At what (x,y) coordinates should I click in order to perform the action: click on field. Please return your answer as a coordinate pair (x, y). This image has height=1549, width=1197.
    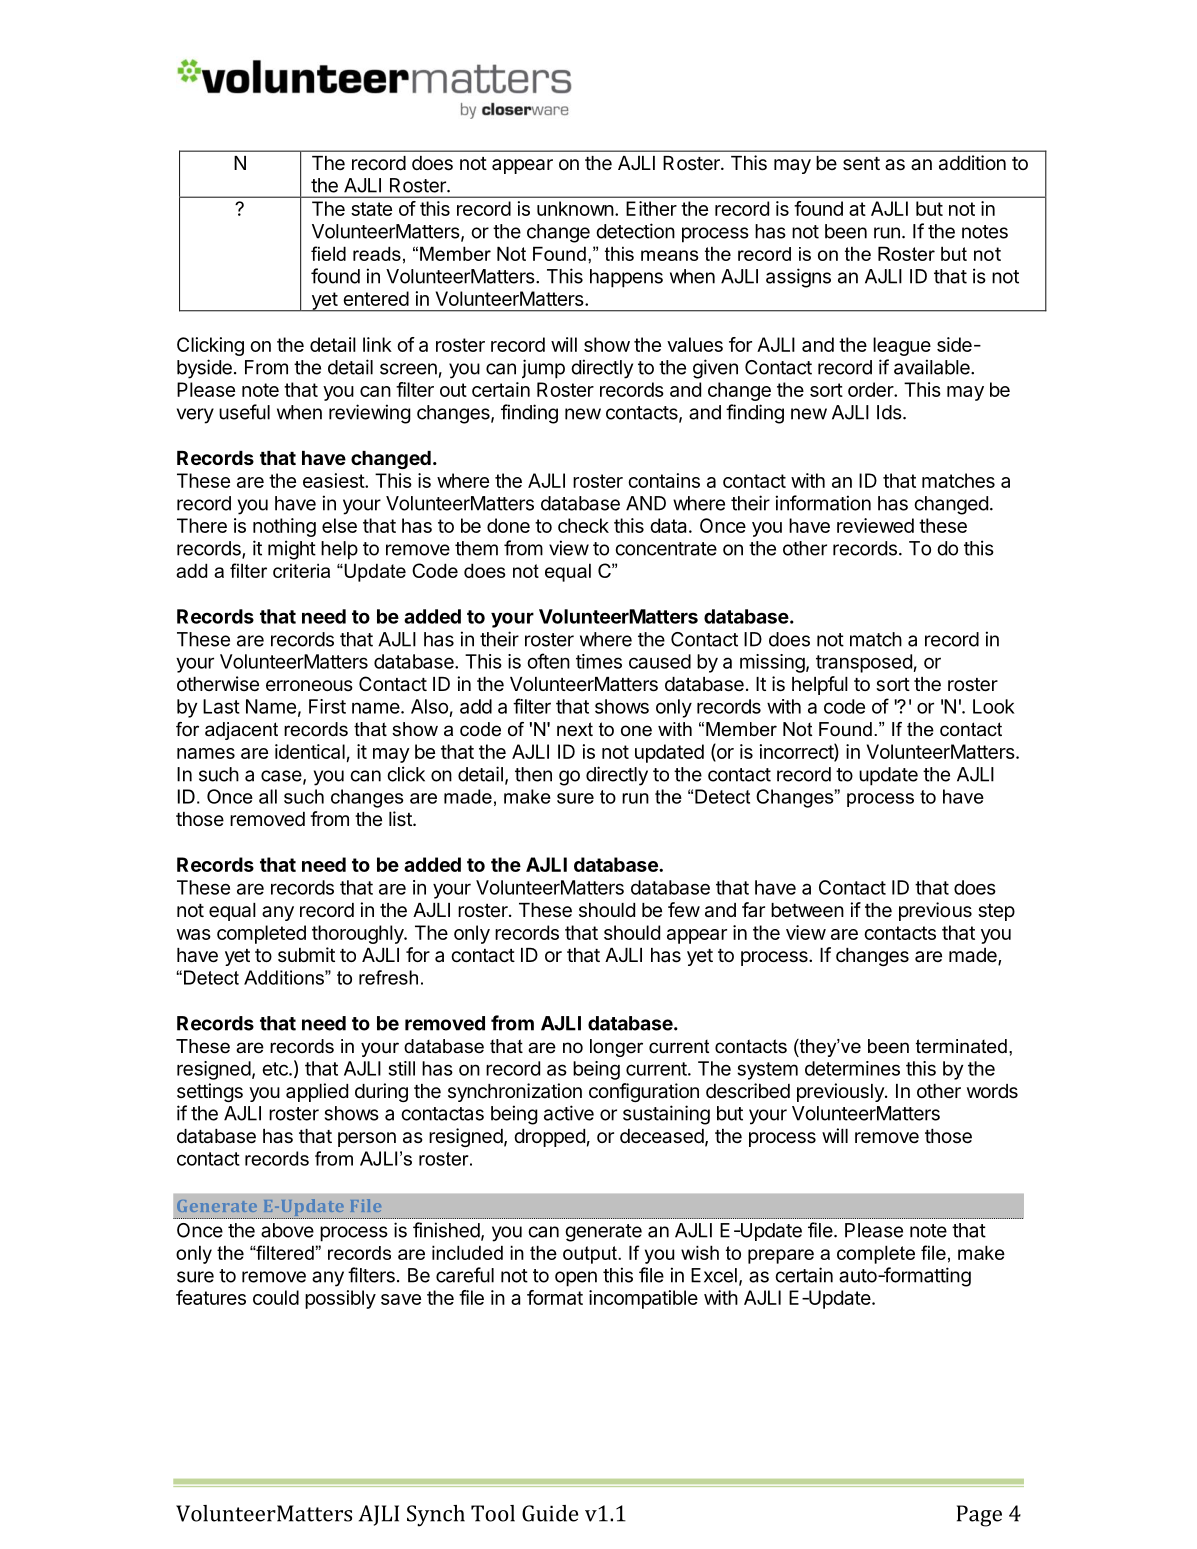
    Looking at the image, I should click on (328, 253).
